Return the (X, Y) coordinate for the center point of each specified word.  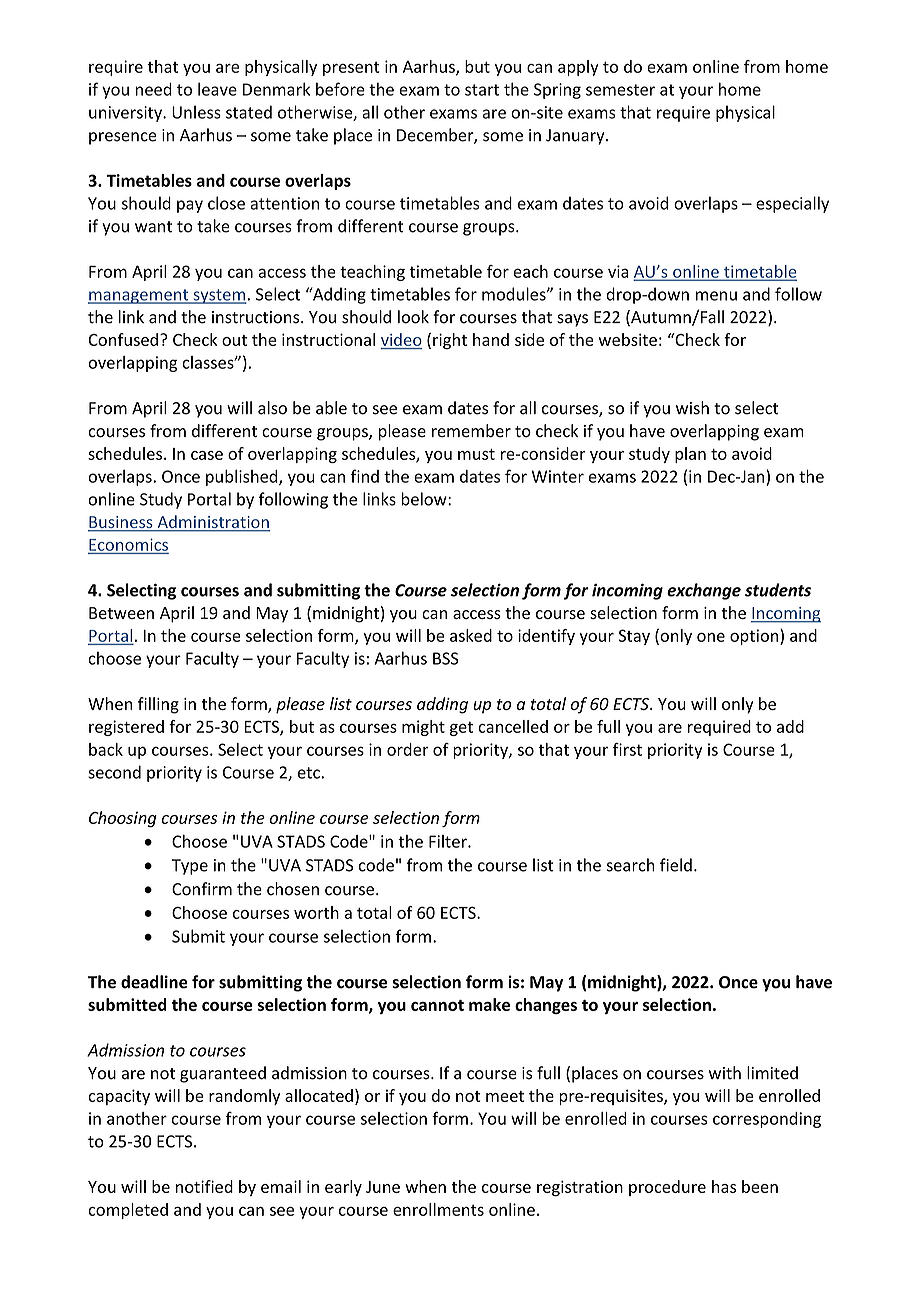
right (450, 341)
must (476, 454)
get (461, 728)
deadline (154, 982)
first (627, 749)
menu (716, 296)
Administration (212, 523)
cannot (437, 1005)
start (482, 90)
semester (620, 90)
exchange (704, 591)
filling (158, 705)
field (676, 865)
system (219, 296)
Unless (196, 112)
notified (204, 1186)
